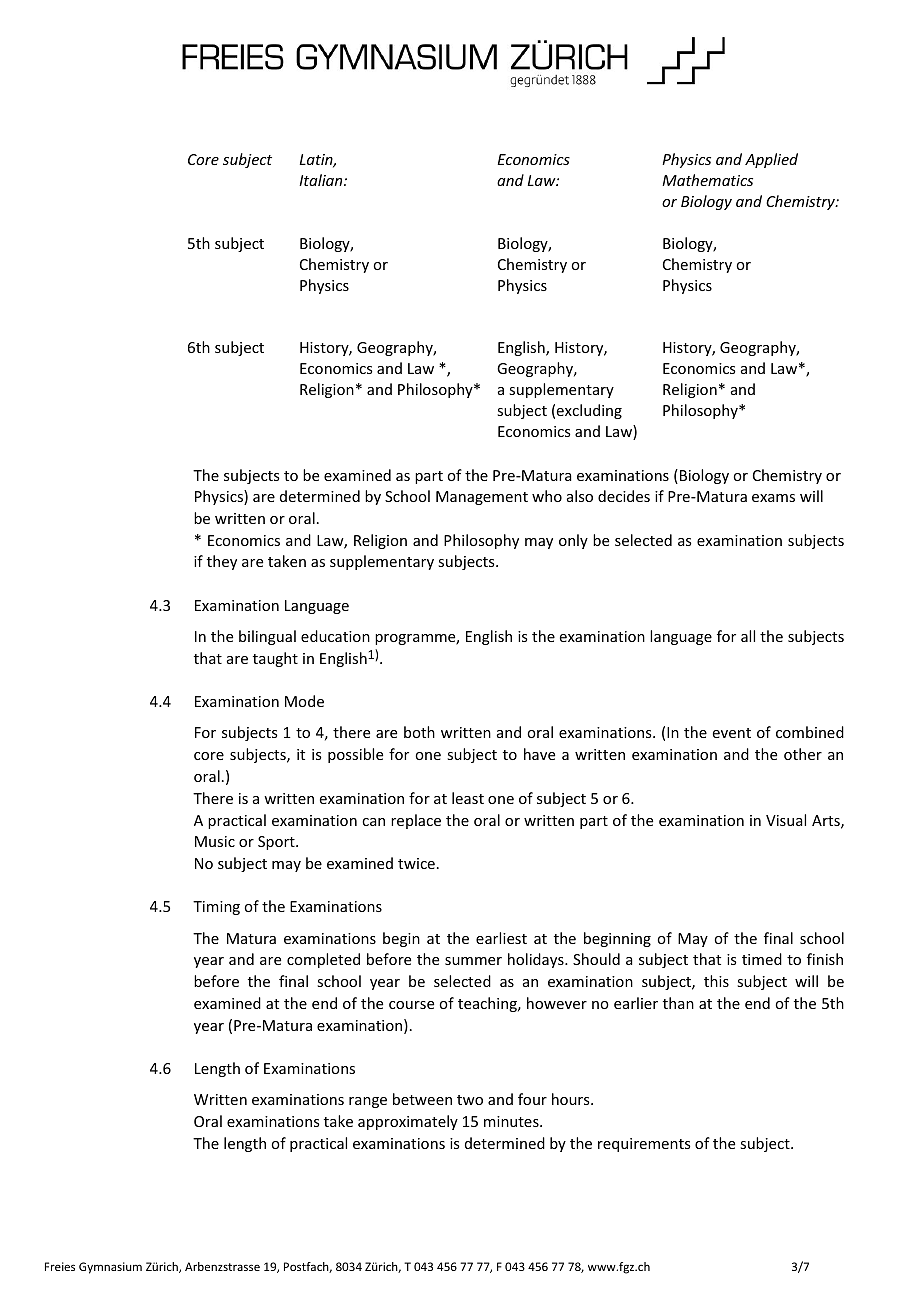  I want to click on Gymnasium, so click(110, 1268).
